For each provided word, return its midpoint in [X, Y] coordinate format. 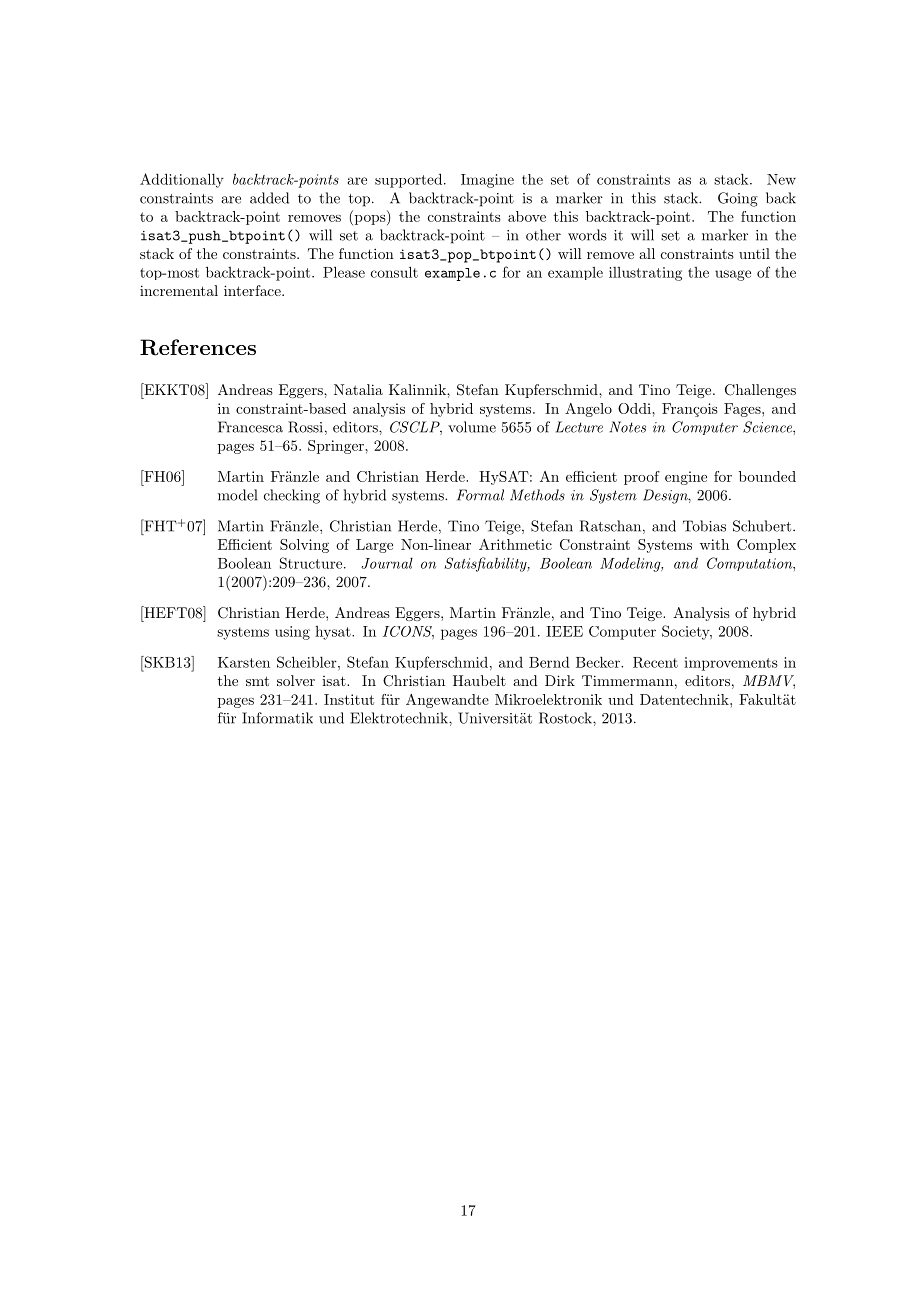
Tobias [704, 526]
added [269, 198]
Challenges [760, 391]
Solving [304, 546]
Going [738, 199]
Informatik [277, 718]
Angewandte [447, 701]
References [198, 347]
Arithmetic [515, 544]
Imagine [487, 181]
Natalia [358, 389]
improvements [731, 664]
